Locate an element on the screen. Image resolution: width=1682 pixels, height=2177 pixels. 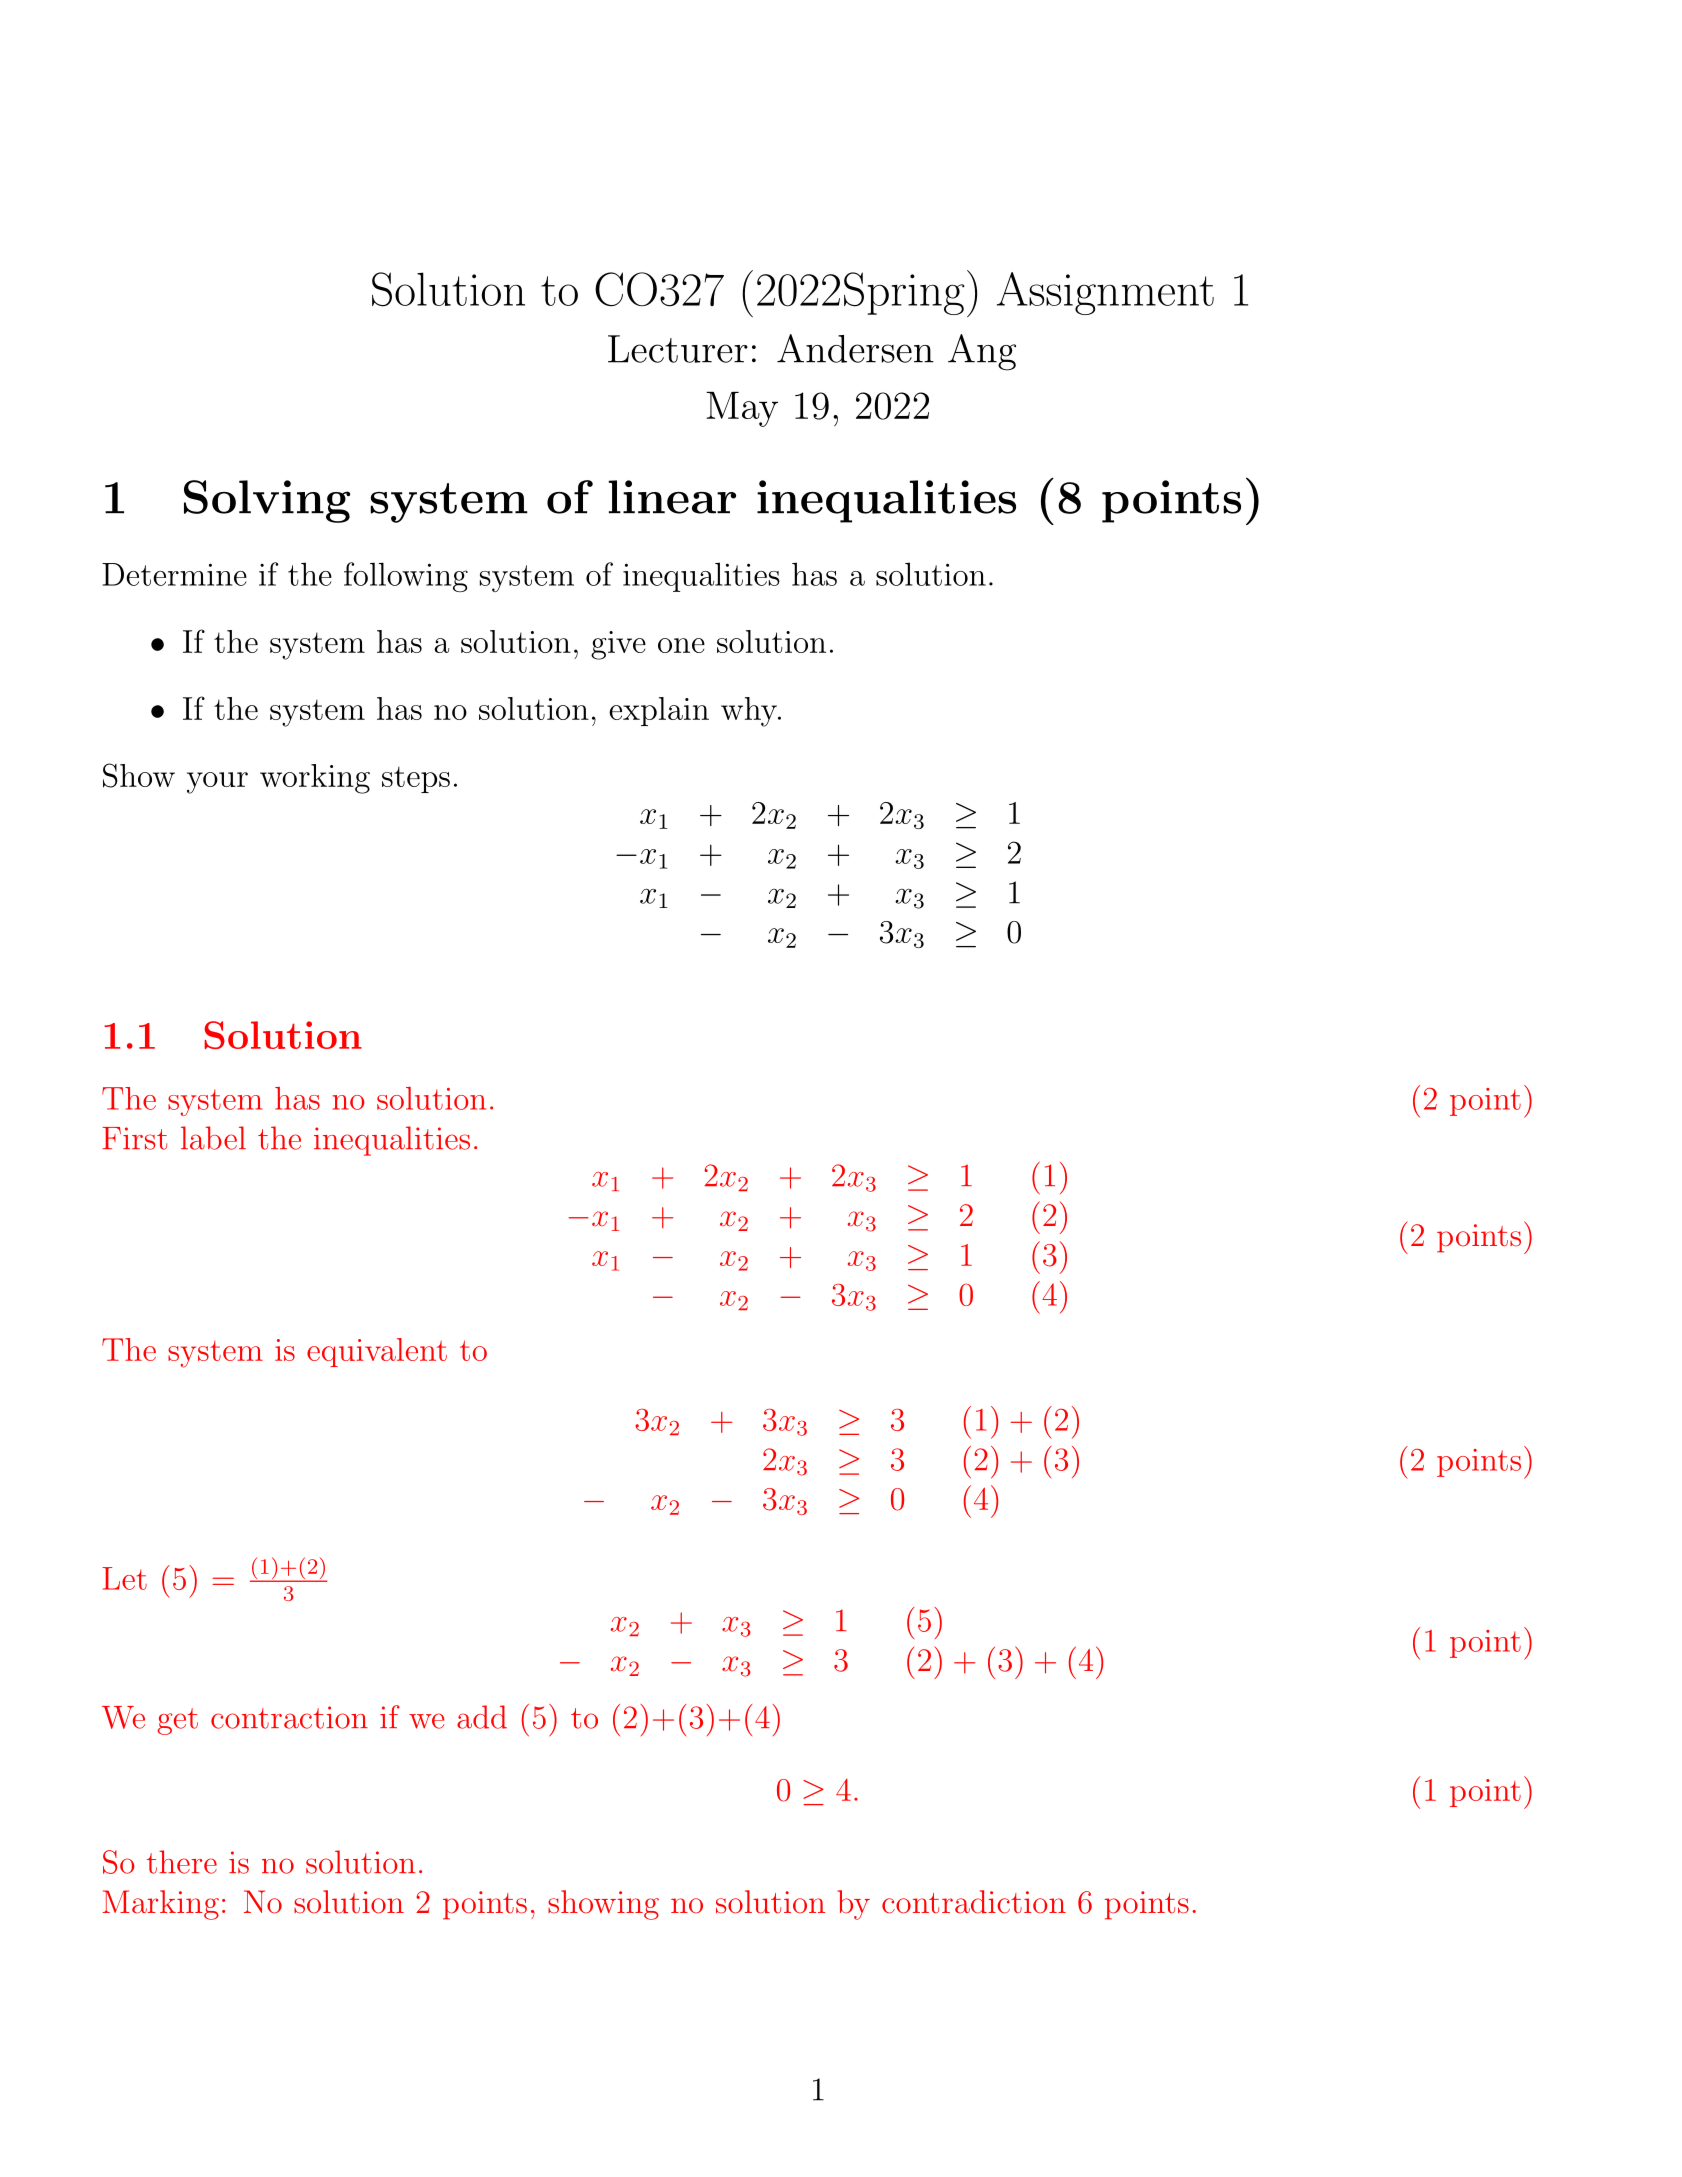
Lecturer is located at coordinates (678, 349).
